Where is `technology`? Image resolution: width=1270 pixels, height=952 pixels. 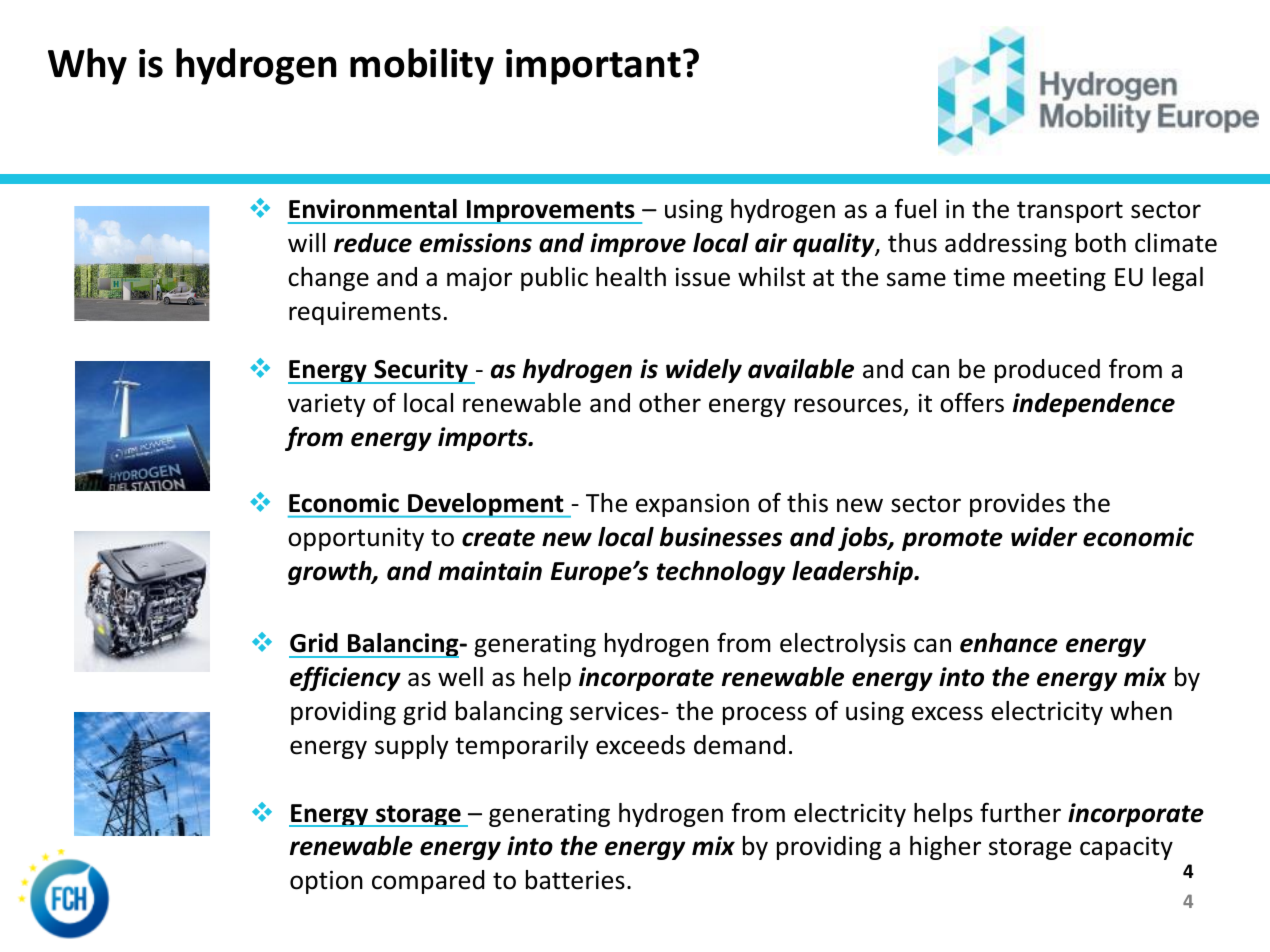
technology is located at coordinates (721, 573).
